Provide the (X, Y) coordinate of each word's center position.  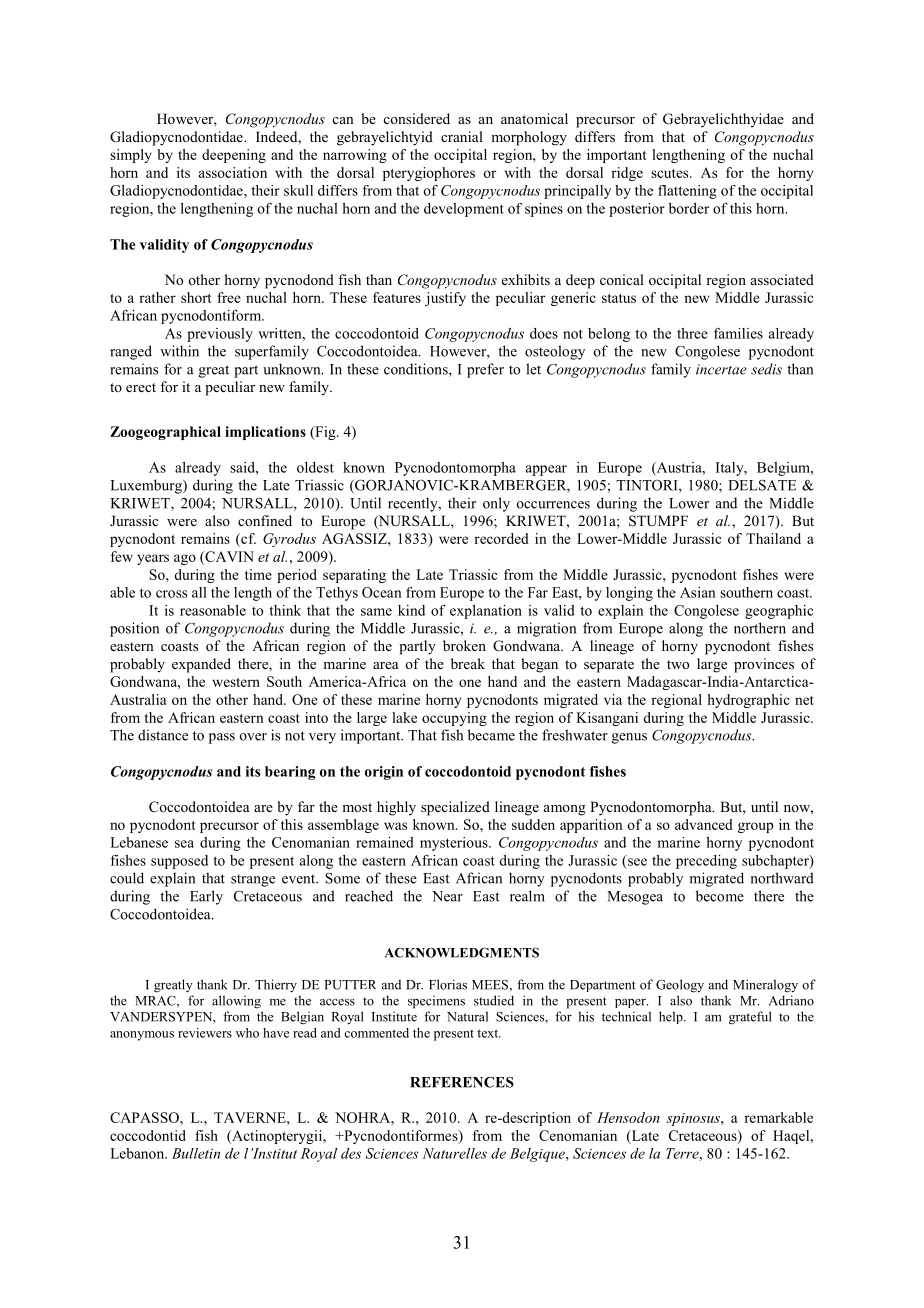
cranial (462, 136)
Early (206, 897)
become (720, 896)
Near (447, 896)
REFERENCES (462, 1082)
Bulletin (196, 1153)
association (233, 172)
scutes (671, 173)
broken (464, 645)
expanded (201, 665)
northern (760, 628)
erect (141, 387)
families (738, 333)
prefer (485, 370)
